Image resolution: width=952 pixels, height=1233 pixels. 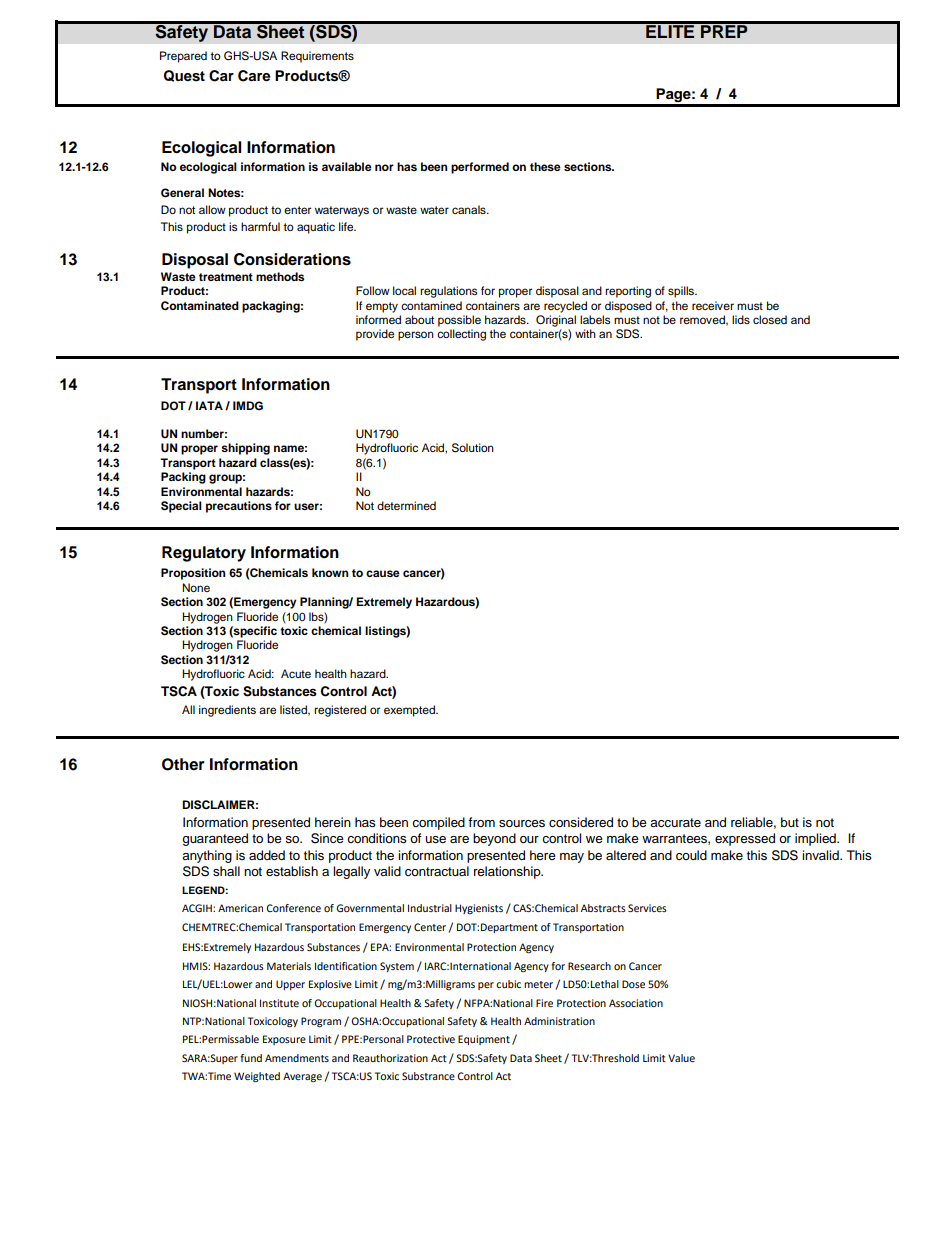 What do you see at coordinates (545, 166) in the image?
I see `these` at bounding box center [545, 166].
